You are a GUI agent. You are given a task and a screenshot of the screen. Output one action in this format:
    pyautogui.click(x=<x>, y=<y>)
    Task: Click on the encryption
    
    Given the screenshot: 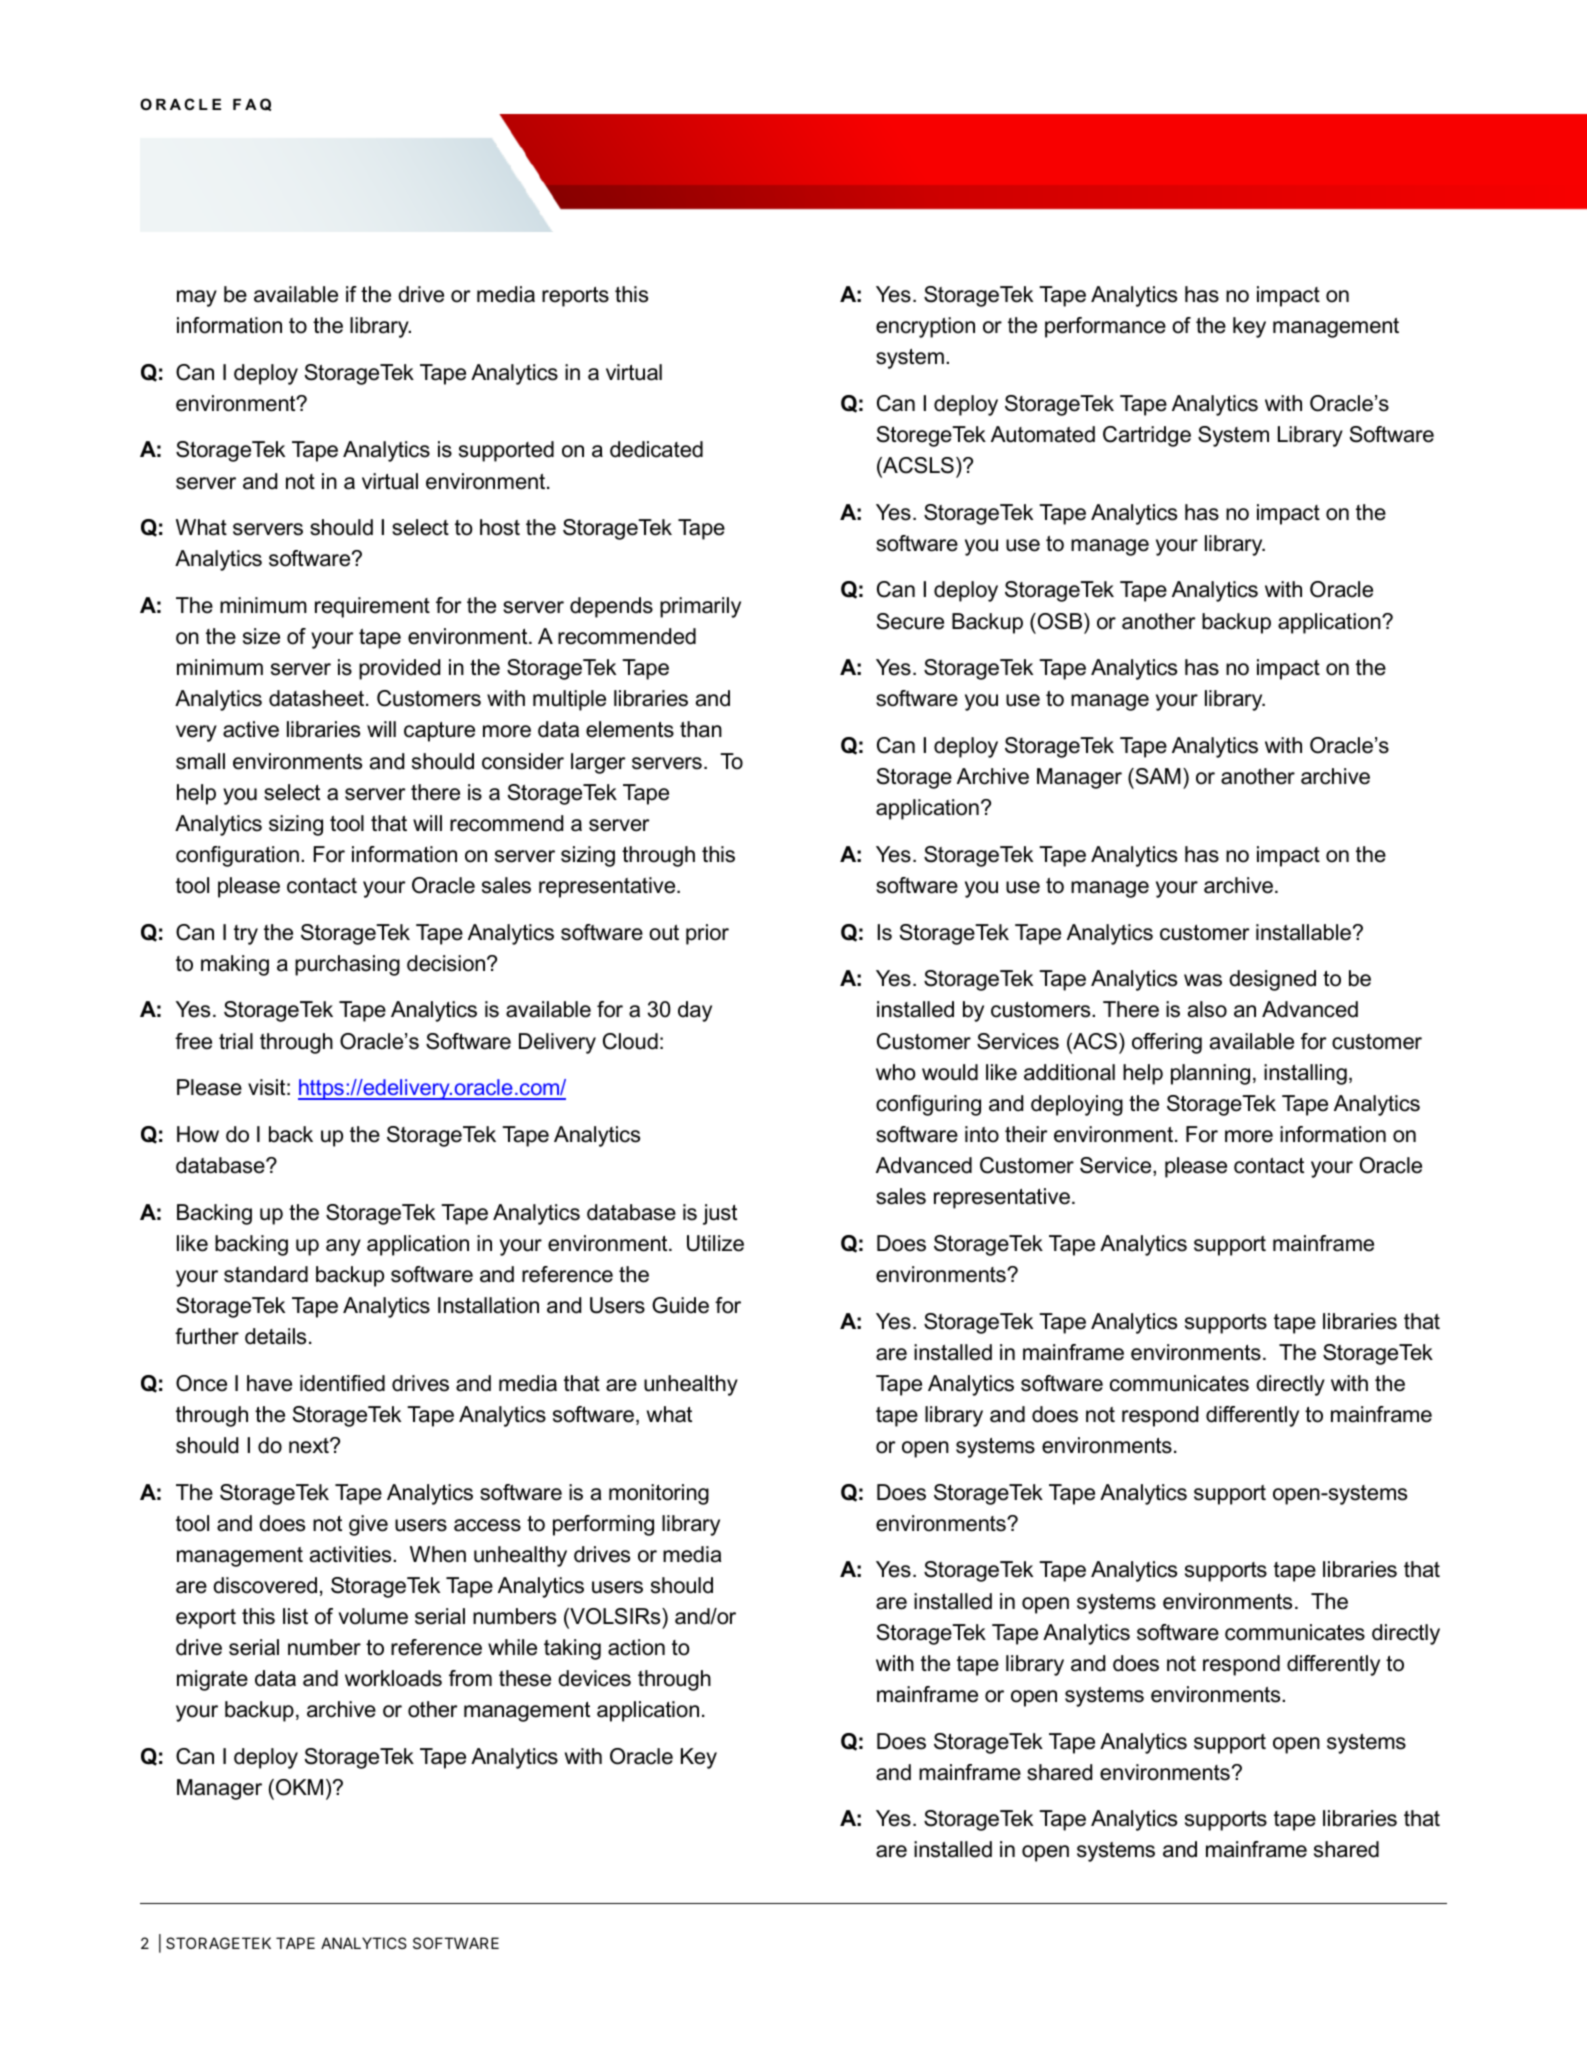 What is the action you would take?
    pyautogui.click(x=925, y=327)
